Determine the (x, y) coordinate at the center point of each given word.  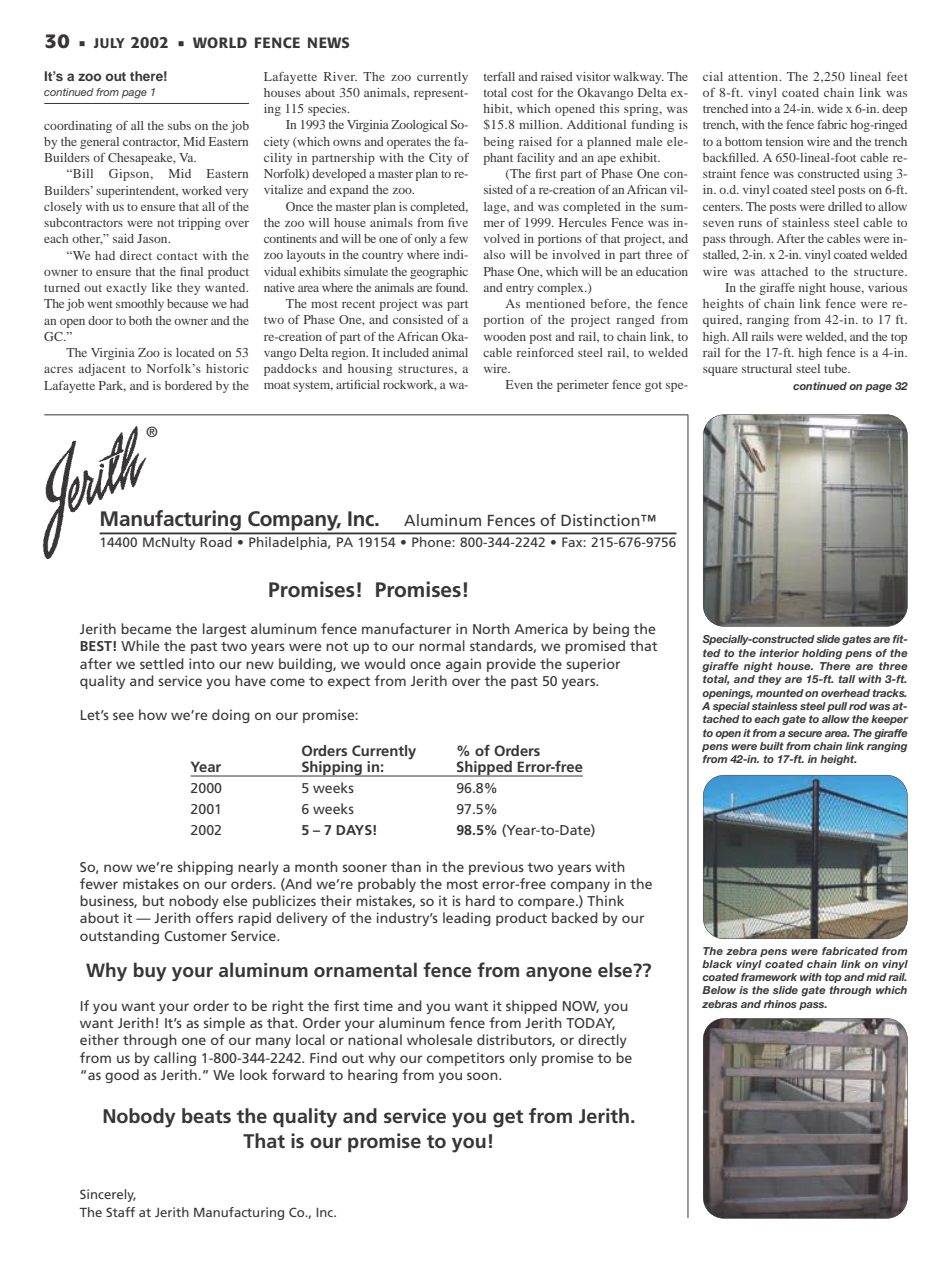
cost (522, 93)
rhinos (780, 1004)
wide (830, 108)
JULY (109, 43)
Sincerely (108, 1195)
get (508, 1119)
